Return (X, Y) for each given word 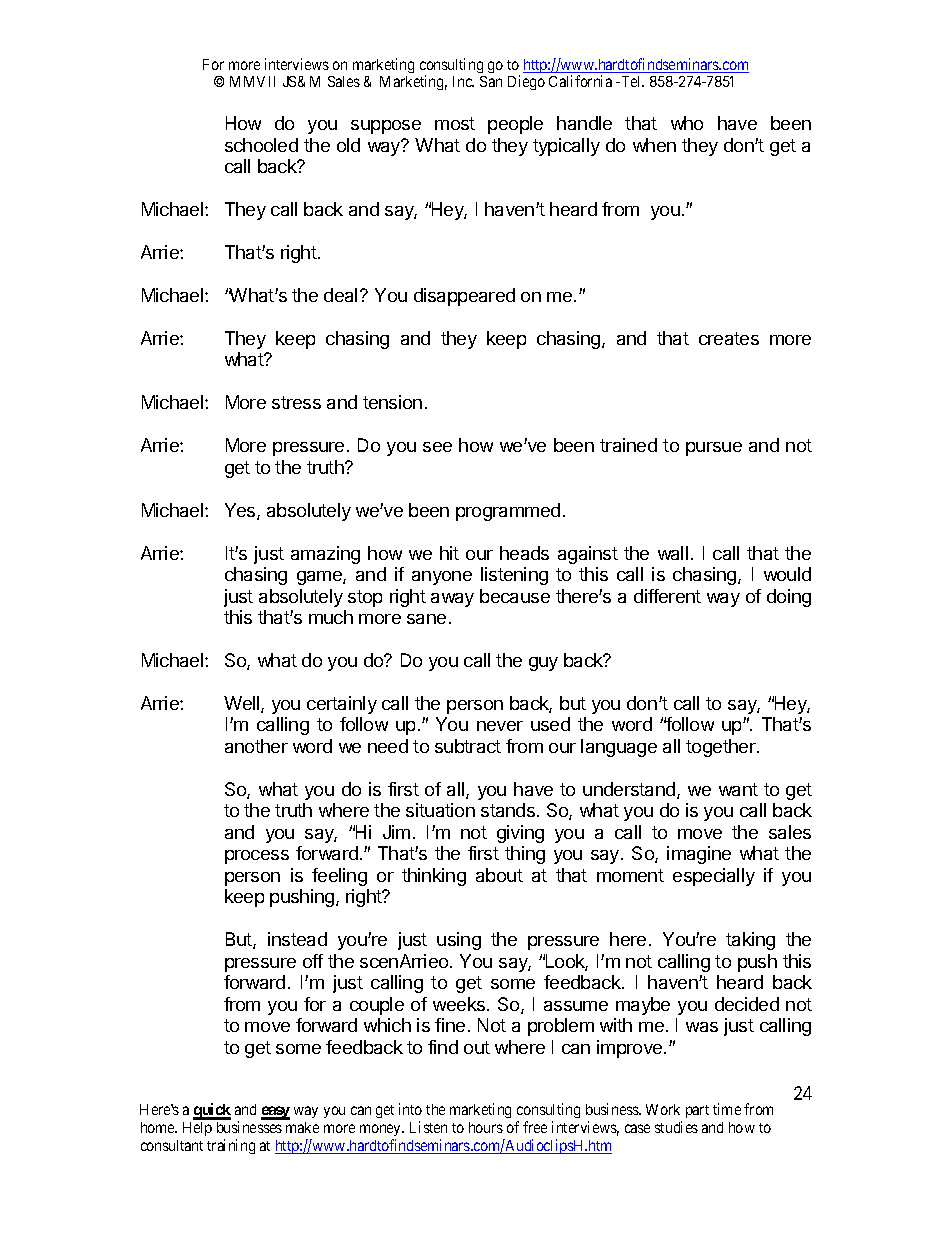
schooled (261, 145)
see (437, 447)
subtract (468, 746)
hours (486, 1127)
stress (296, 402)
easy (275, 1113)
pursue (714, 449)
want (738, 789)
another (256, 746)
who (687, 123)
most (455, 123)
